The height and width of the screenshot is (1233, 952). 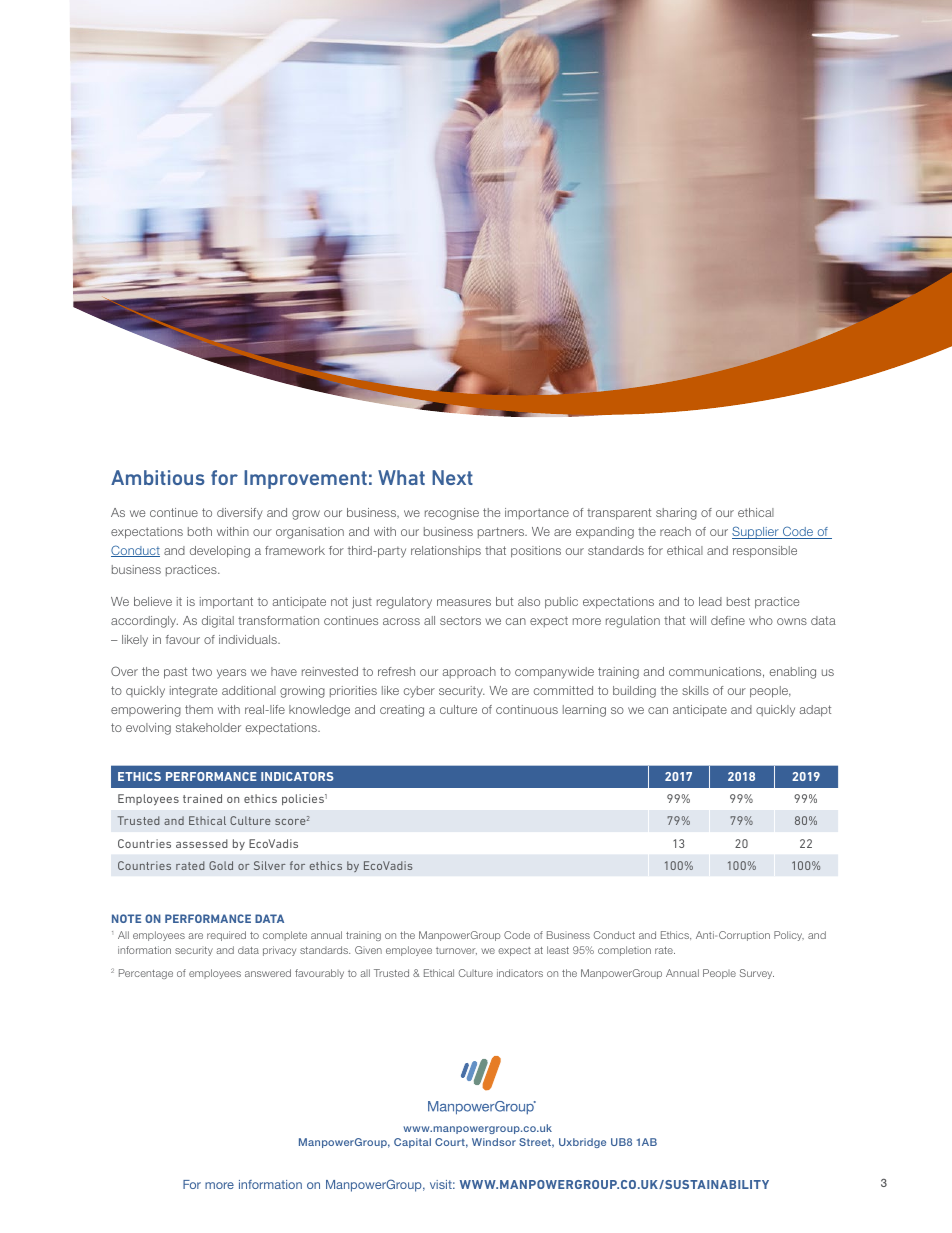 What do you see at coordinates (527, 709) in the screenshot?
I see `continuous` at bounding box center [527, 709].
